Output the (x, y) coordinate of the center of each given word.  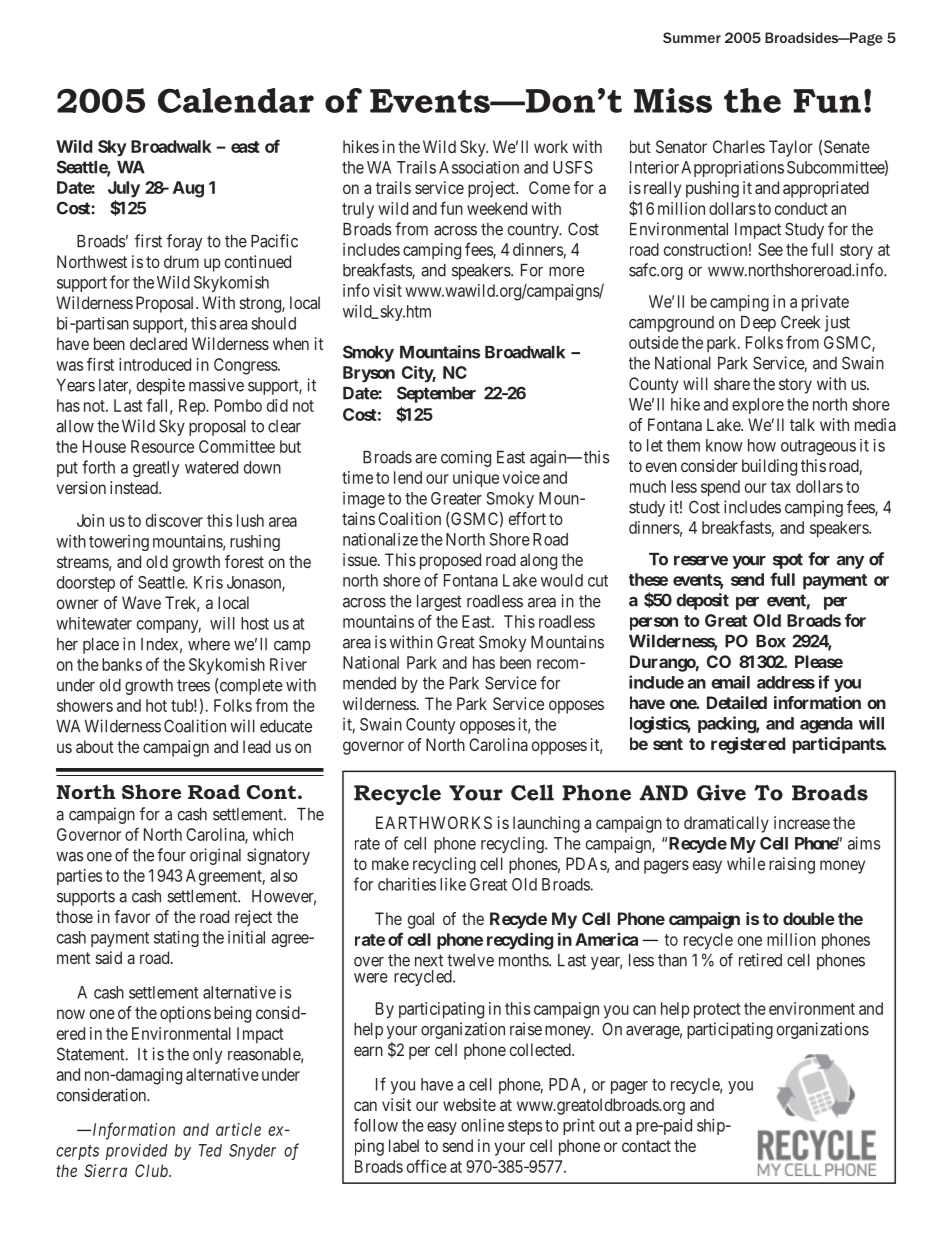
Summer (692, 37)
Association (479, 167)
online (482, 1125)
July (124, 189)
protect (717, 1011)
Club (152, 1170)
